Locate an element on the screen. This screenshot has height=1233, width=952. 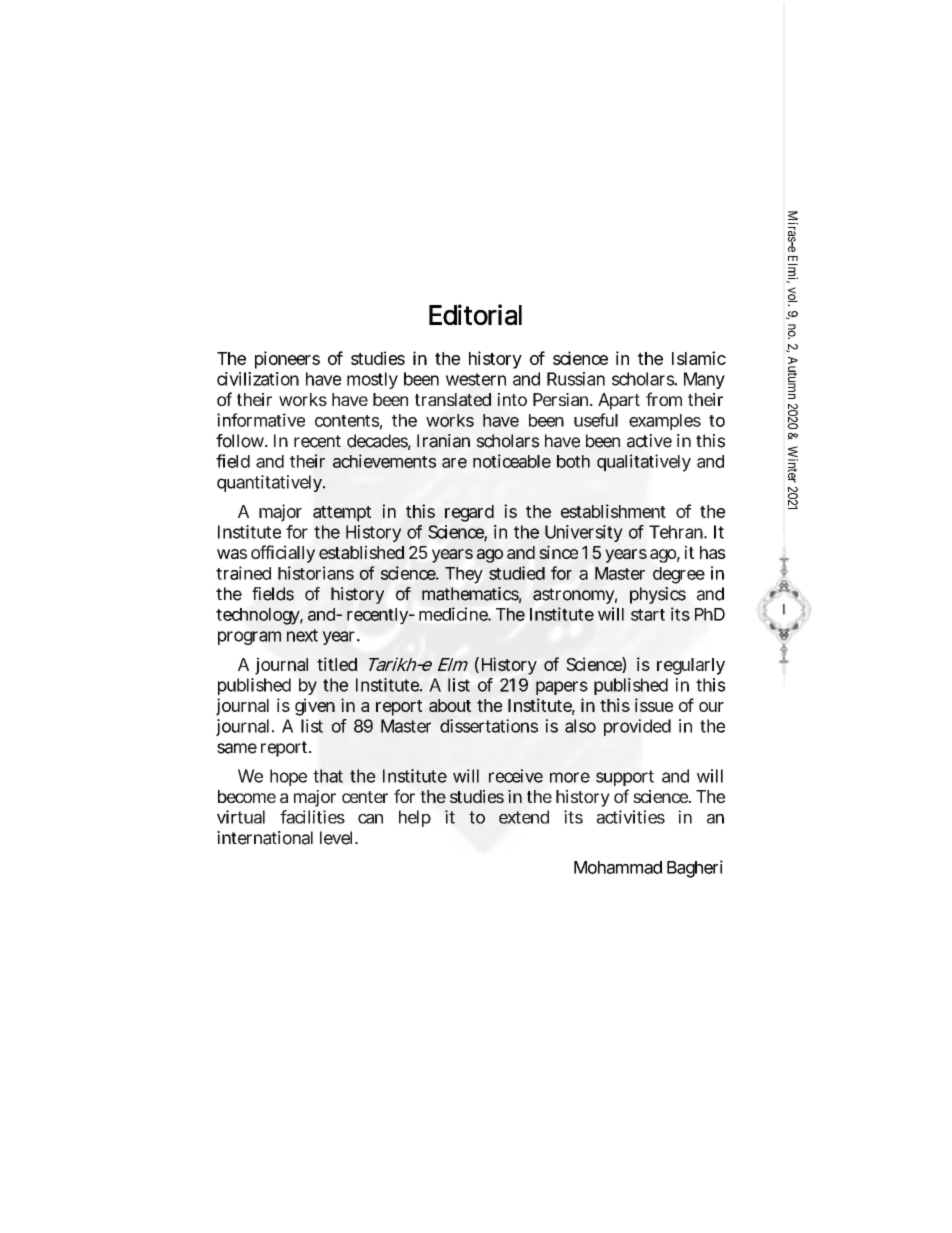
physics is located at coordinates (658, 595).
